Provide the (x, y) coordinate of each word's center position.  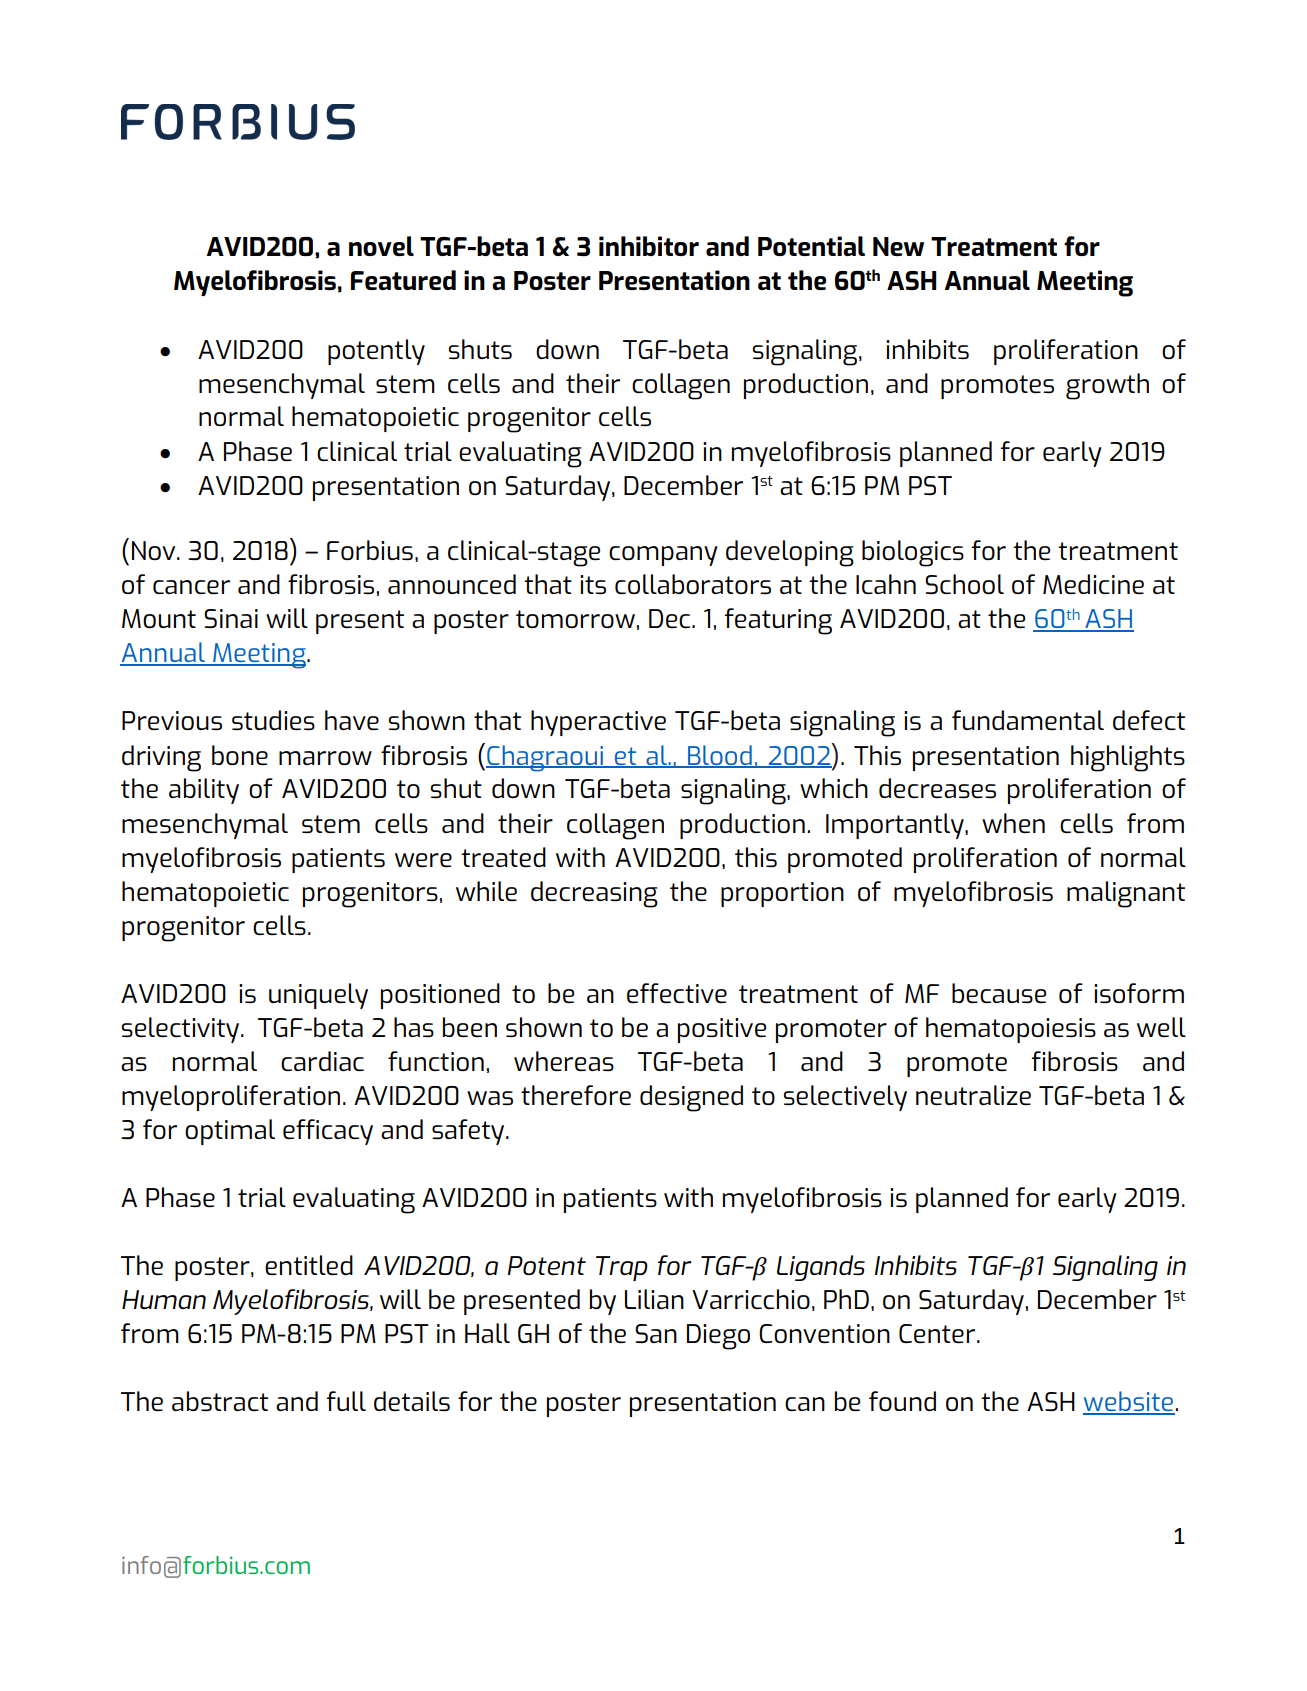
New (898, 246)
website (1129, 1402)
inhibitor (649, 246)
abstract (220, 1401)
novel (381, 246)
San (656, 1333)
